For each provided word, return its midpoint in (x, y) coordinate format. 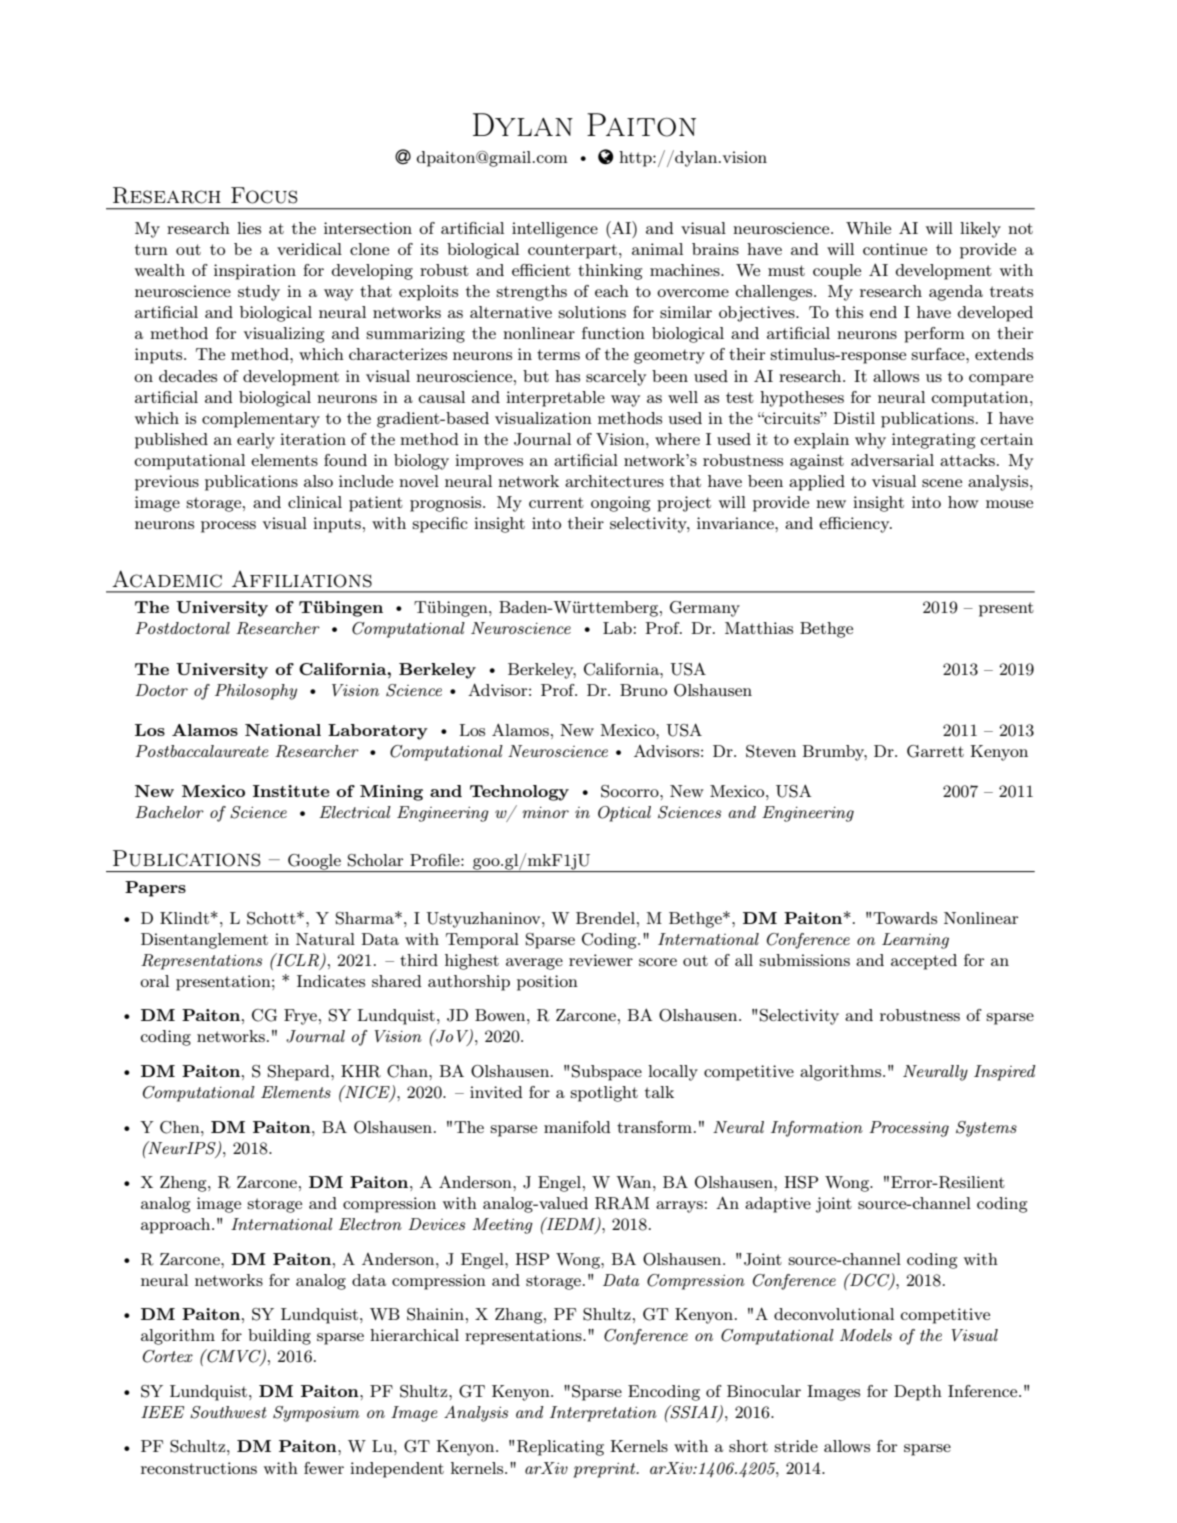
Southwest (228, 1412)
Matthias (759, 628)
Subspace (607, 1073)
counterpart (572, 251)
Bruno (643, 690)
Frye (300, 1017)
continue (895, 249)
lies (249, 228)
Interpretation (603, 1414)
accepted (924, 962)
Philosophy (256, 692)
